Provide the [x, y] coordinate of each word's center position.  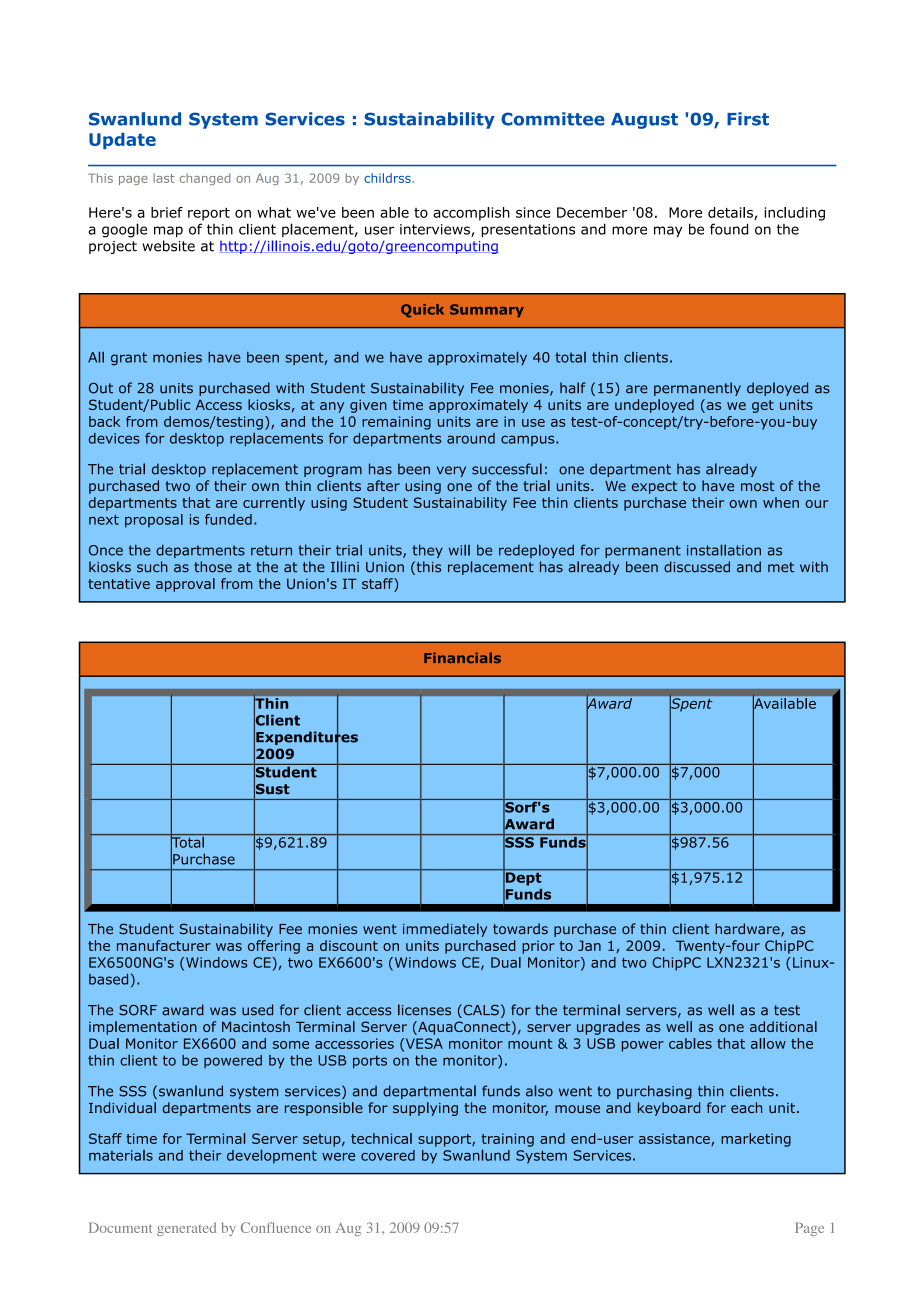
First [748, 119]
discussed [697, 567]
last [163, 178]
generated [186, 1229]
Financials [462, 657]
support [445, 1140]
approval [185, 585]
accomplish [471, 214]
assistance [675, 1139]
